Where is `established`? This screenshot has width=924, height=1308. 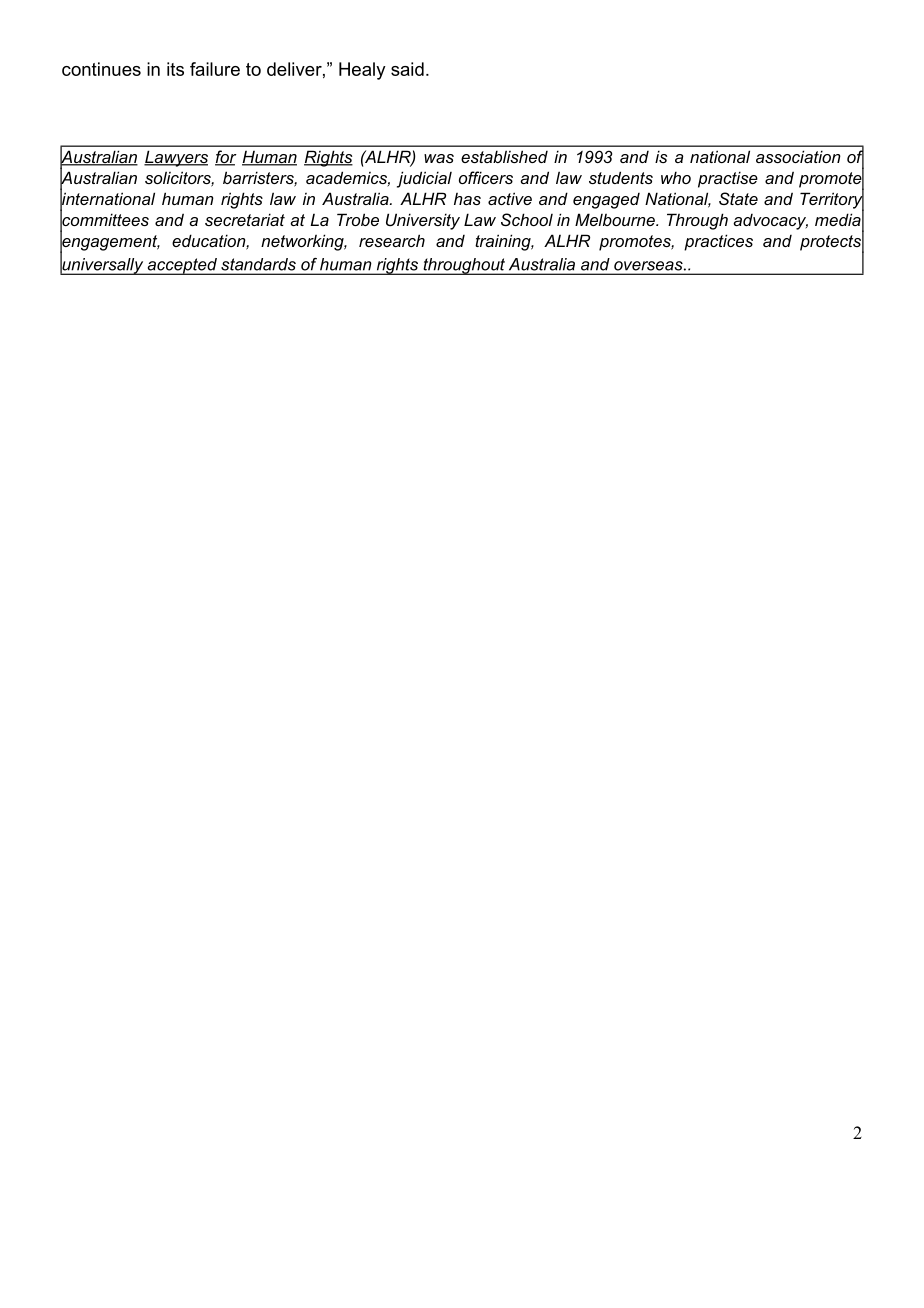 established is located at coordinates (504, 156).
